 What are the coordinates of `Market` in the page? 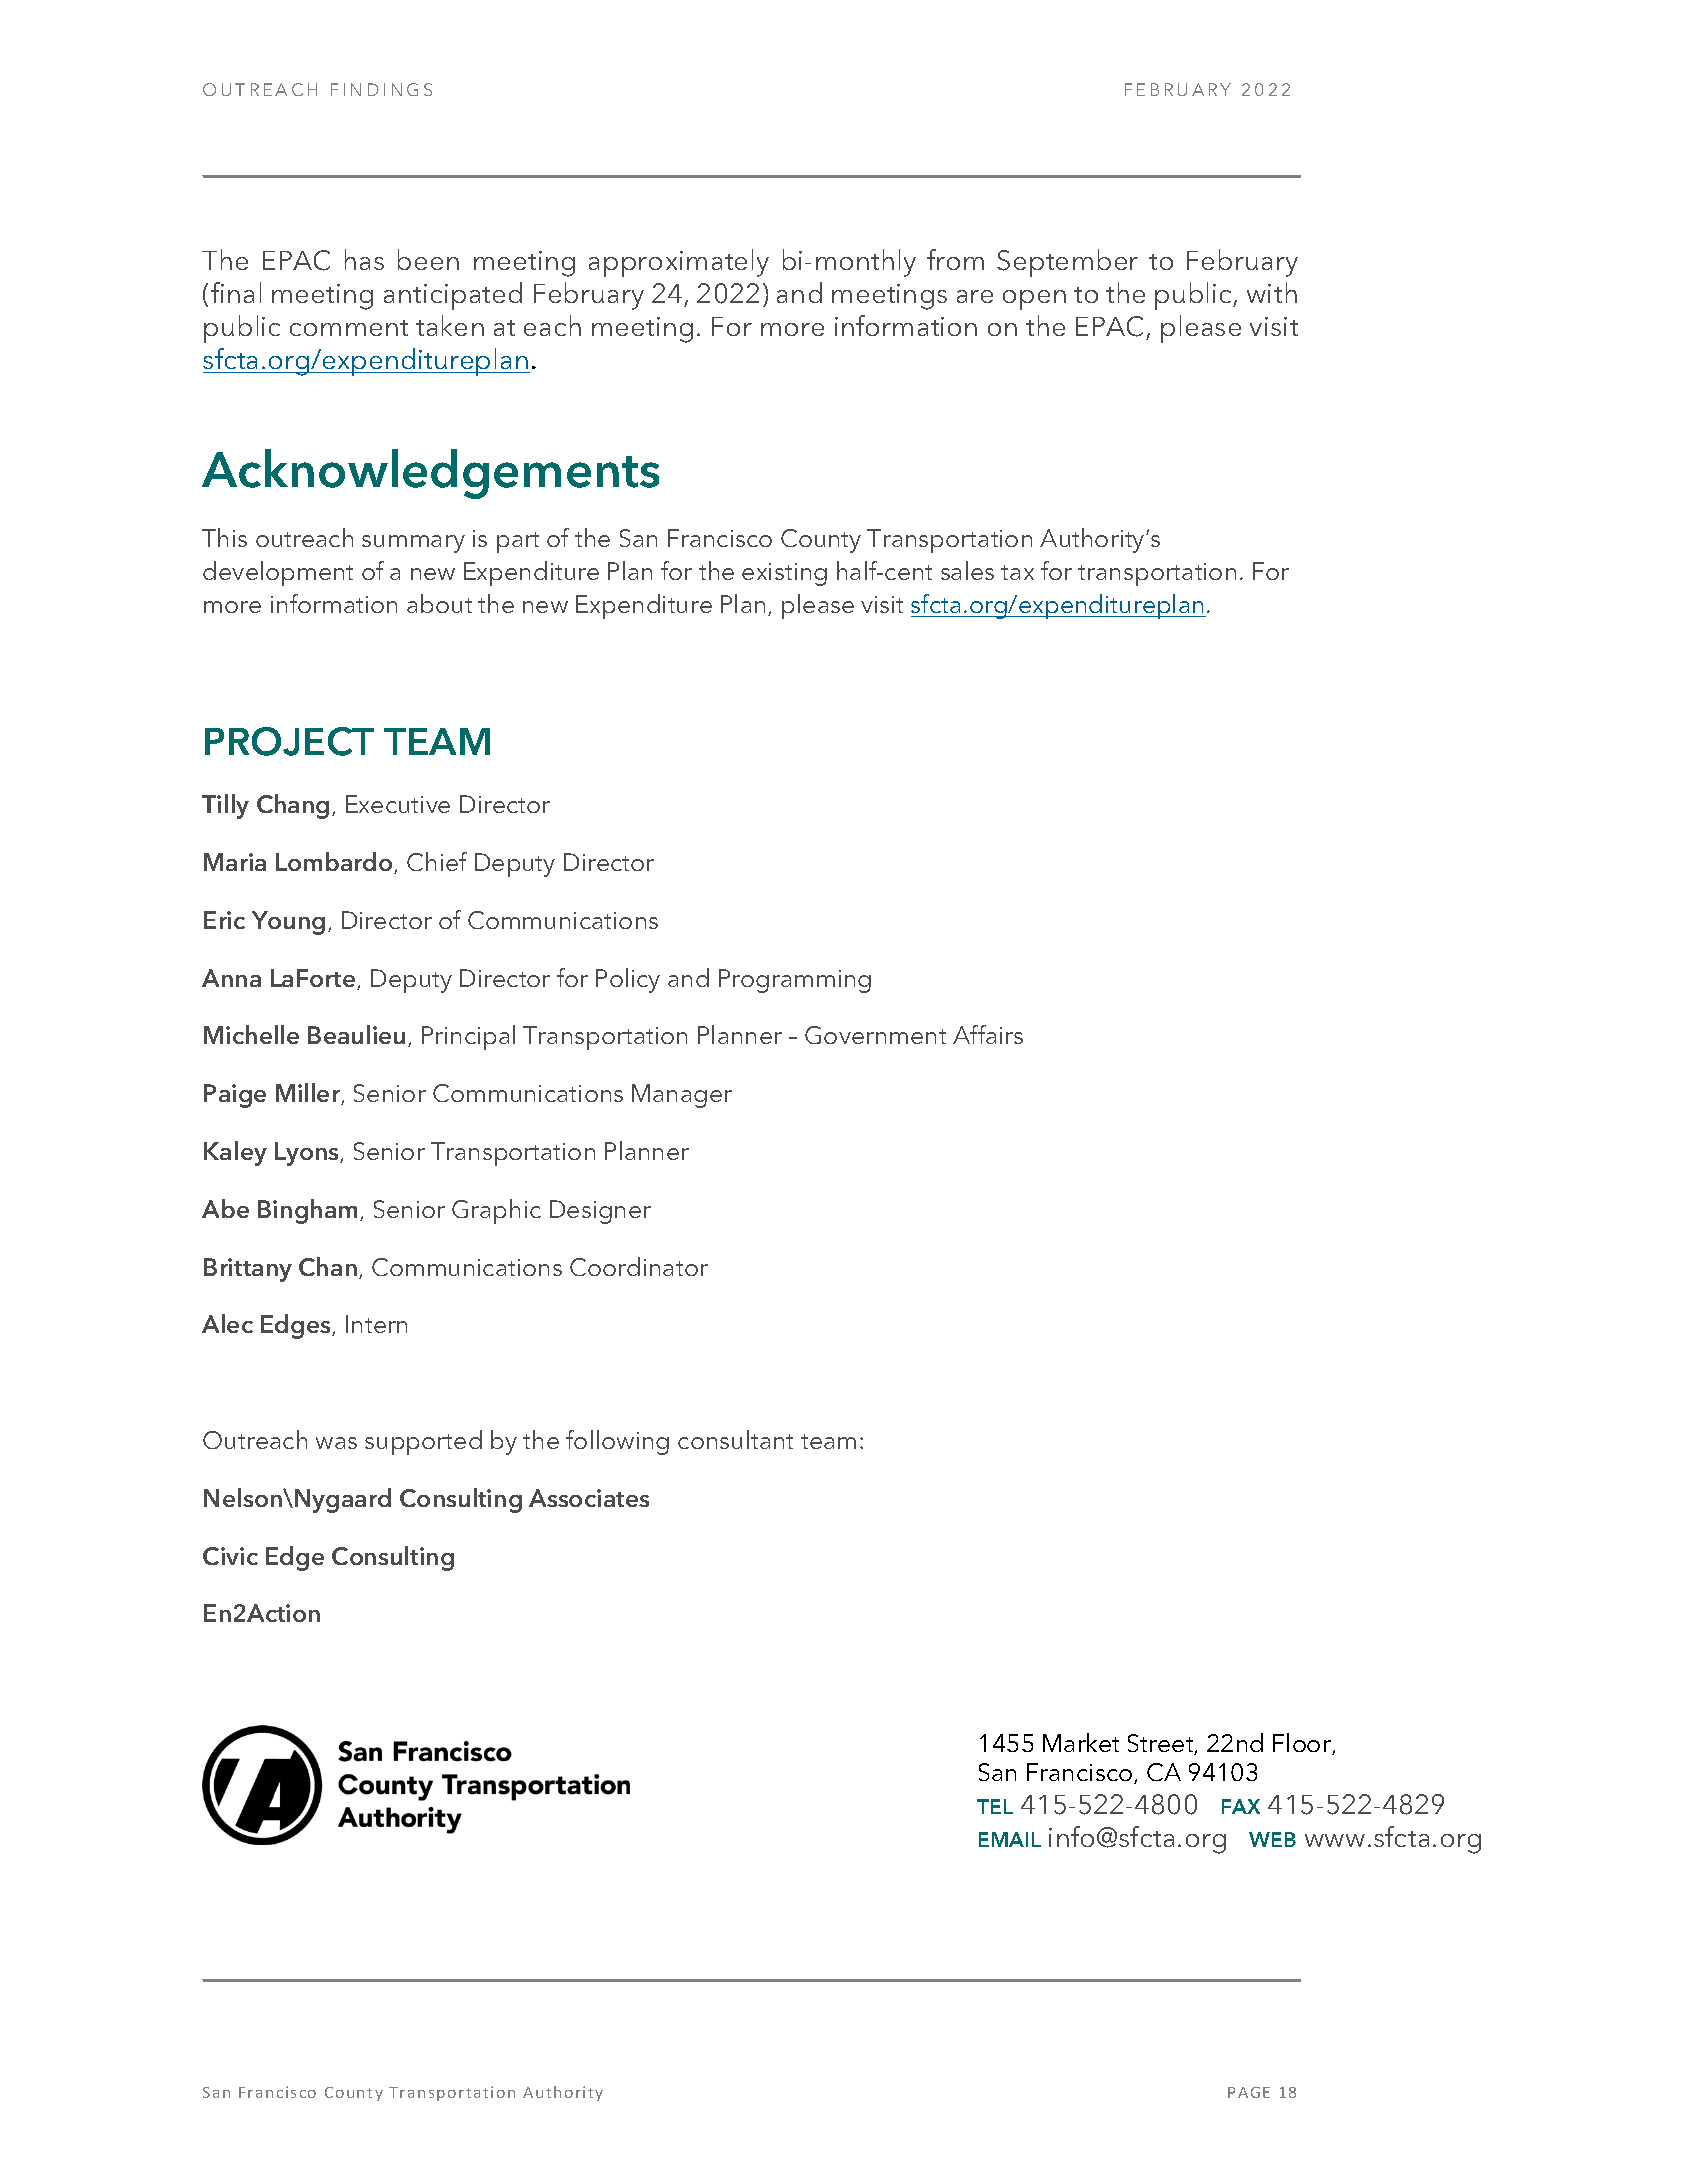 It's located at (1081, 1742).
